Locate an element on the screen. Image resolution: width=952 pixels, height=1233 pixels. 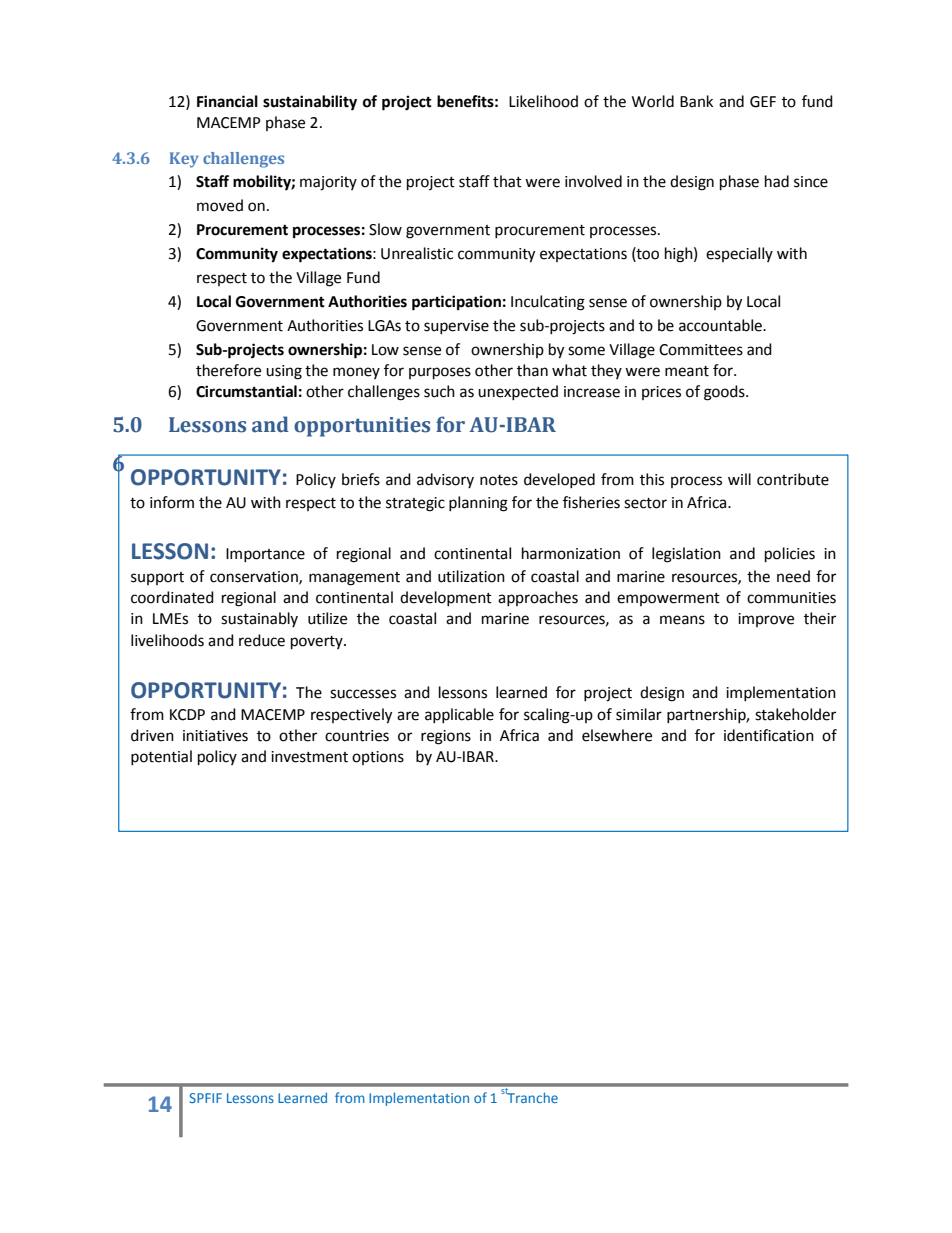
utilization is located at coordinates (471, 576).
